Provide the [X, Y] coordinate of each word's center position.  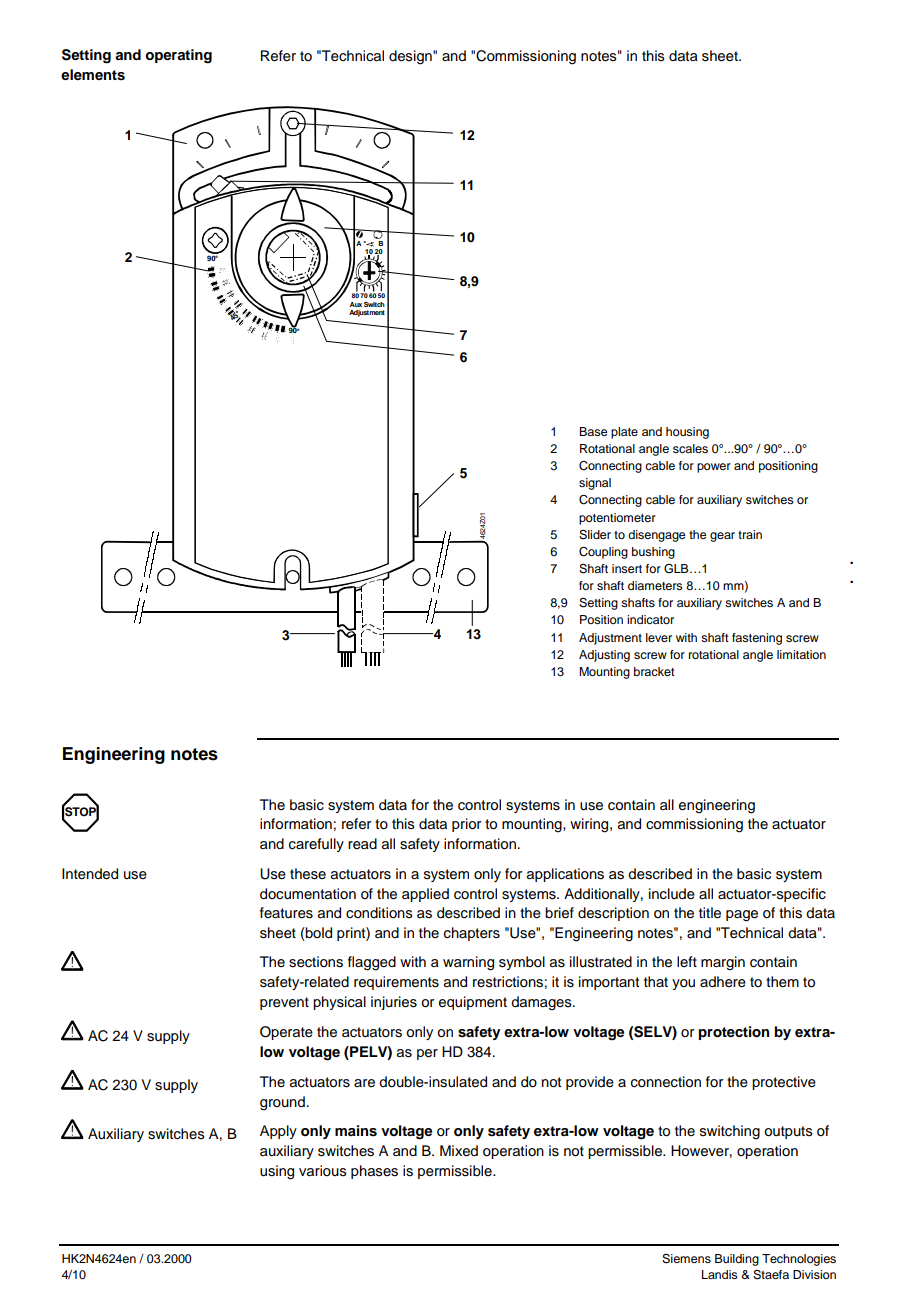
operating [178, 56]
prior [466, 825]
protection [733, 1033]
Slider [595, 535]
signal [595, 484]
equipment [473, 1003]
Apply [278, 1132]
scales [690, 448]
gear [722, 537]
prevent [284, 1003]
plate [624, 433]
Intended [90, 874]
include [672, 894]
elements [93, 75]
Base [593, 431]
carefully [316, 845]
